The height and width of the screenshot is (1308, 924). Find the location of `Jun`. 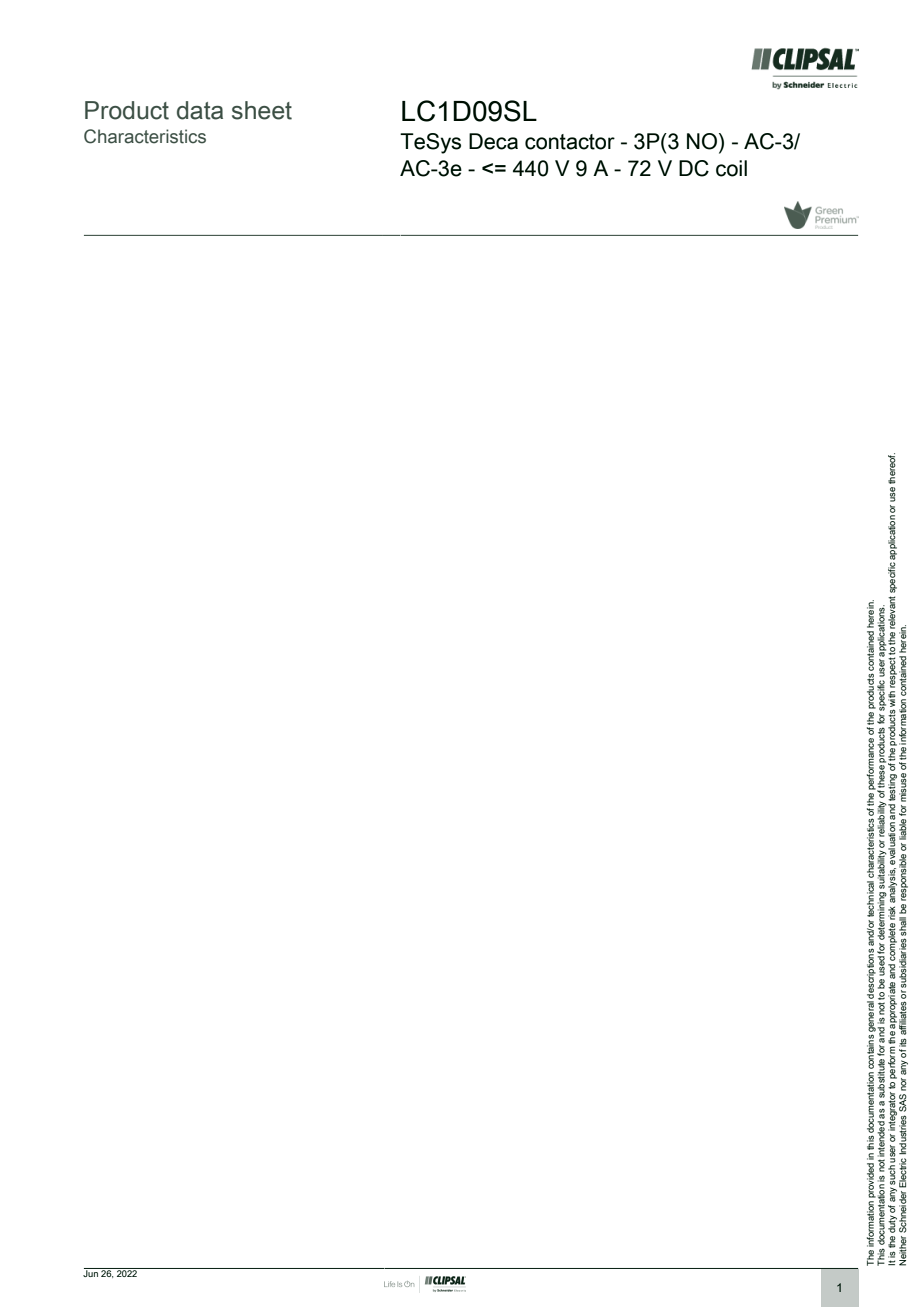

Jun is located at coordinates (91, 1272).
